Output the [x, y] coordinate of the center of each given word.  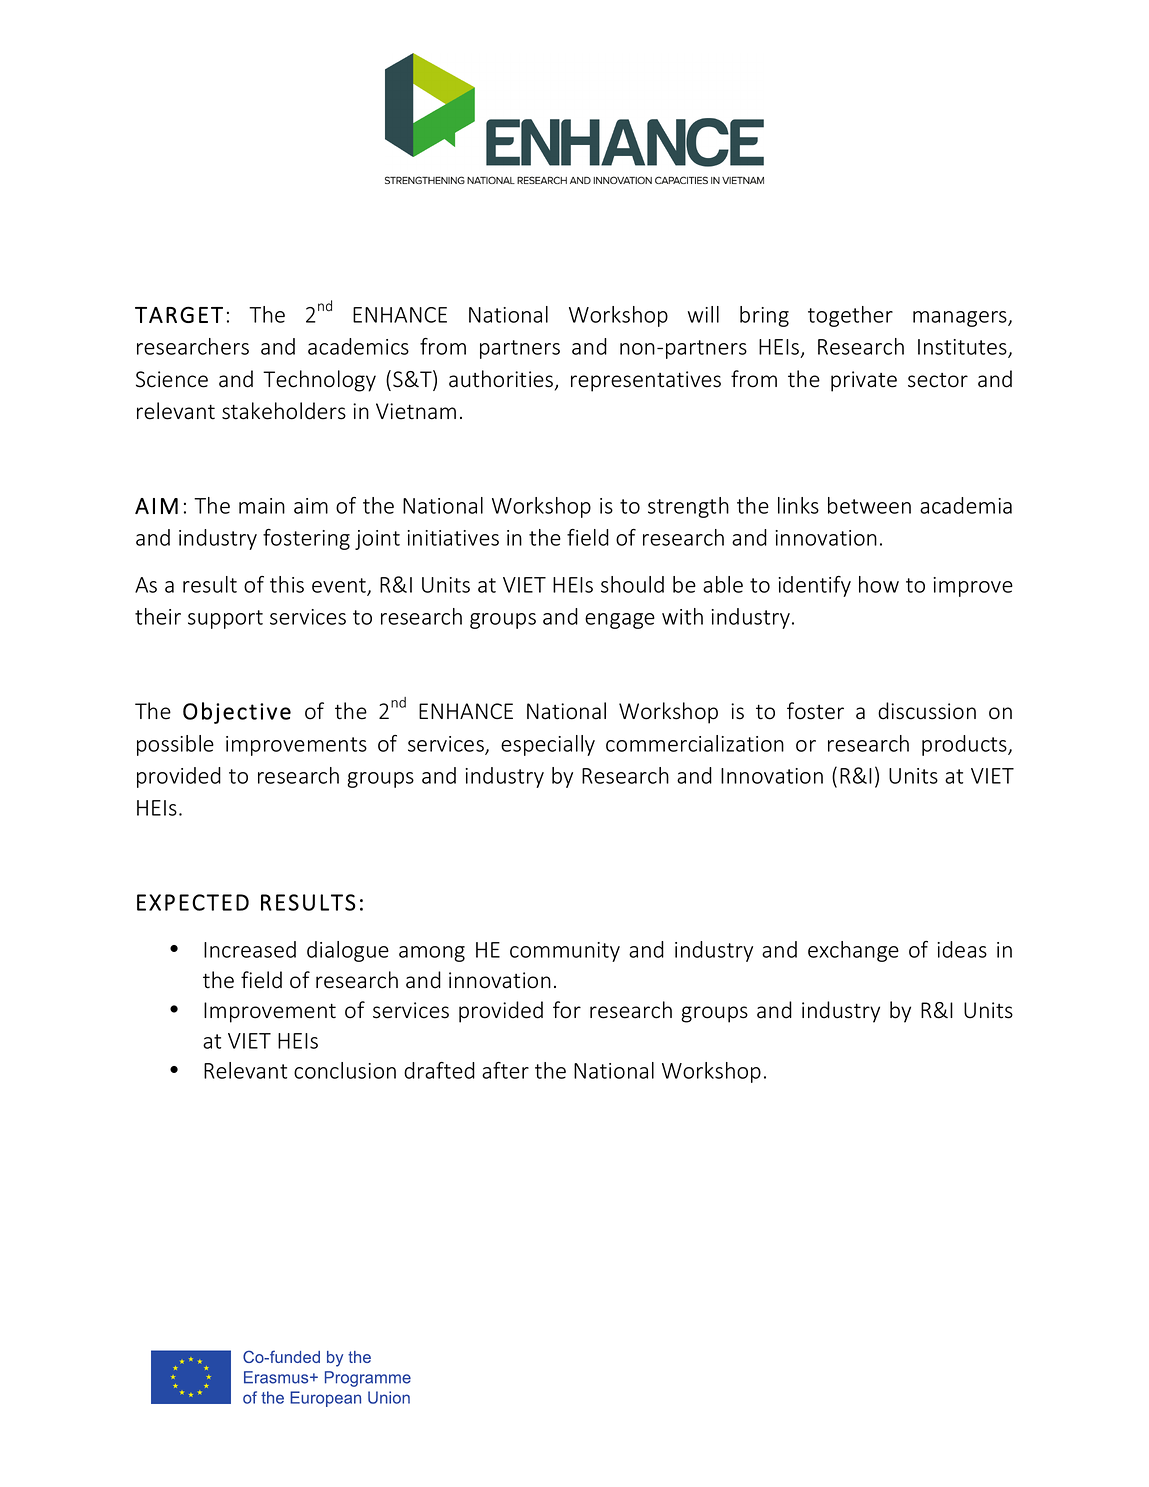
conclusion [345, 1070]
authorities [502, 380]
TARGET [179, 314]
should [632, 584]
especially [548, 745]
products [965, 745]
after [505, 1070]
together [850, 316]
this [287, 584]
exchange [853, 951]
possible [175, 745]
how [879, 584]
